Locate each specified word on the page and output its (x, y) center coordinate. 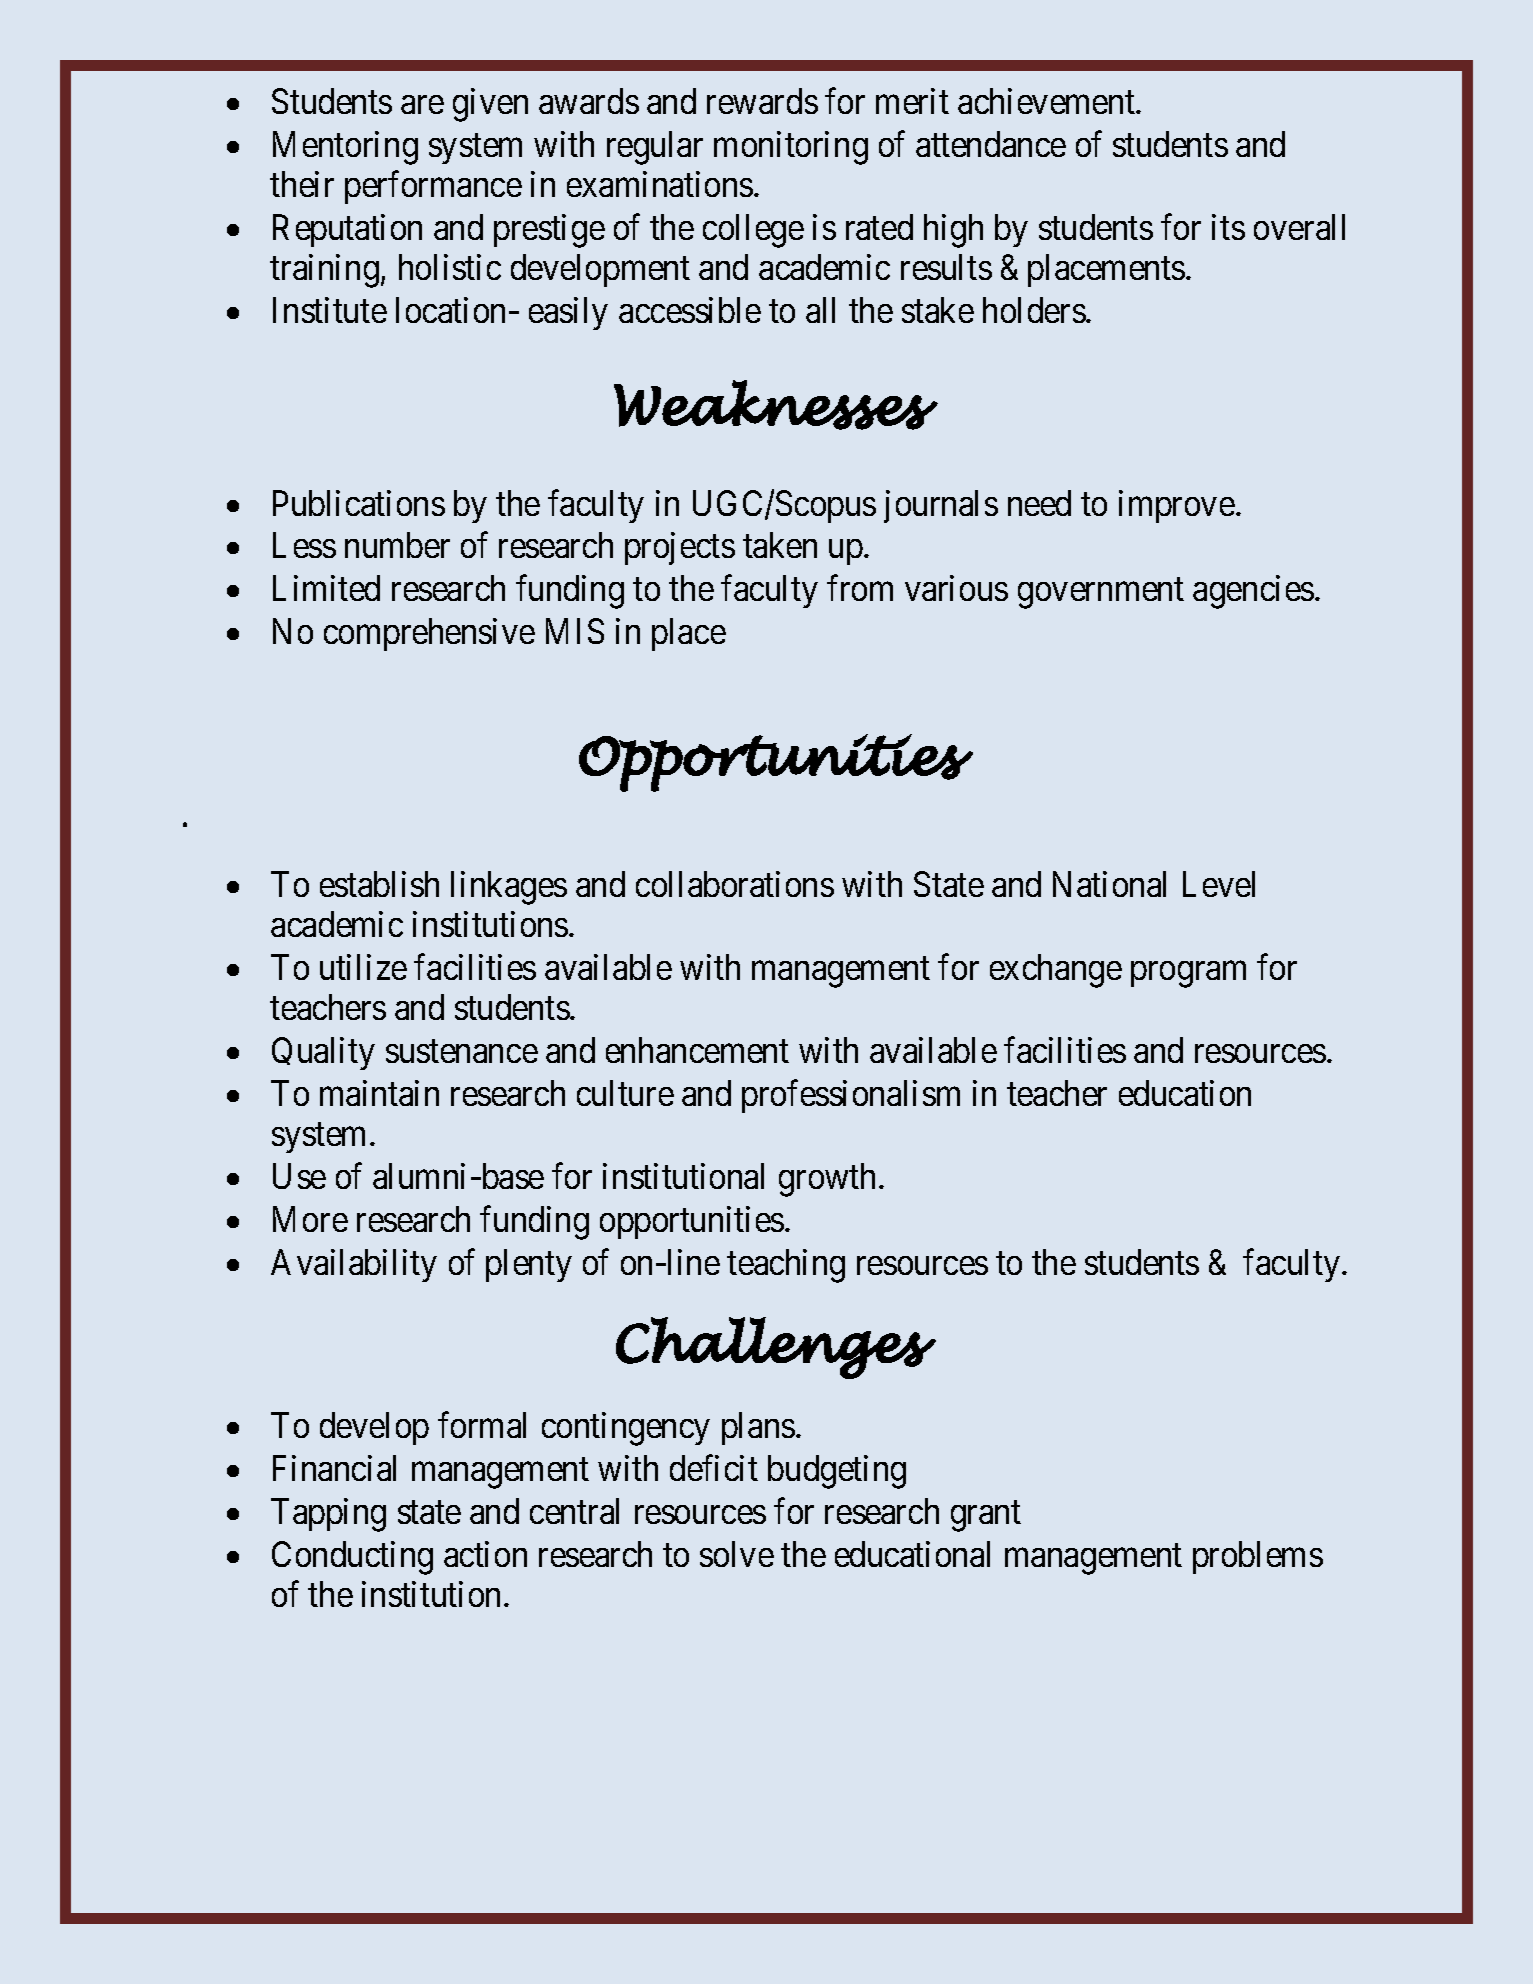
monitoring (791, 148)
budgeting (837, 1472)
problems (1258, 1557)
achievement (1047, 101)
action (485, 1554)
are (422, 105)
